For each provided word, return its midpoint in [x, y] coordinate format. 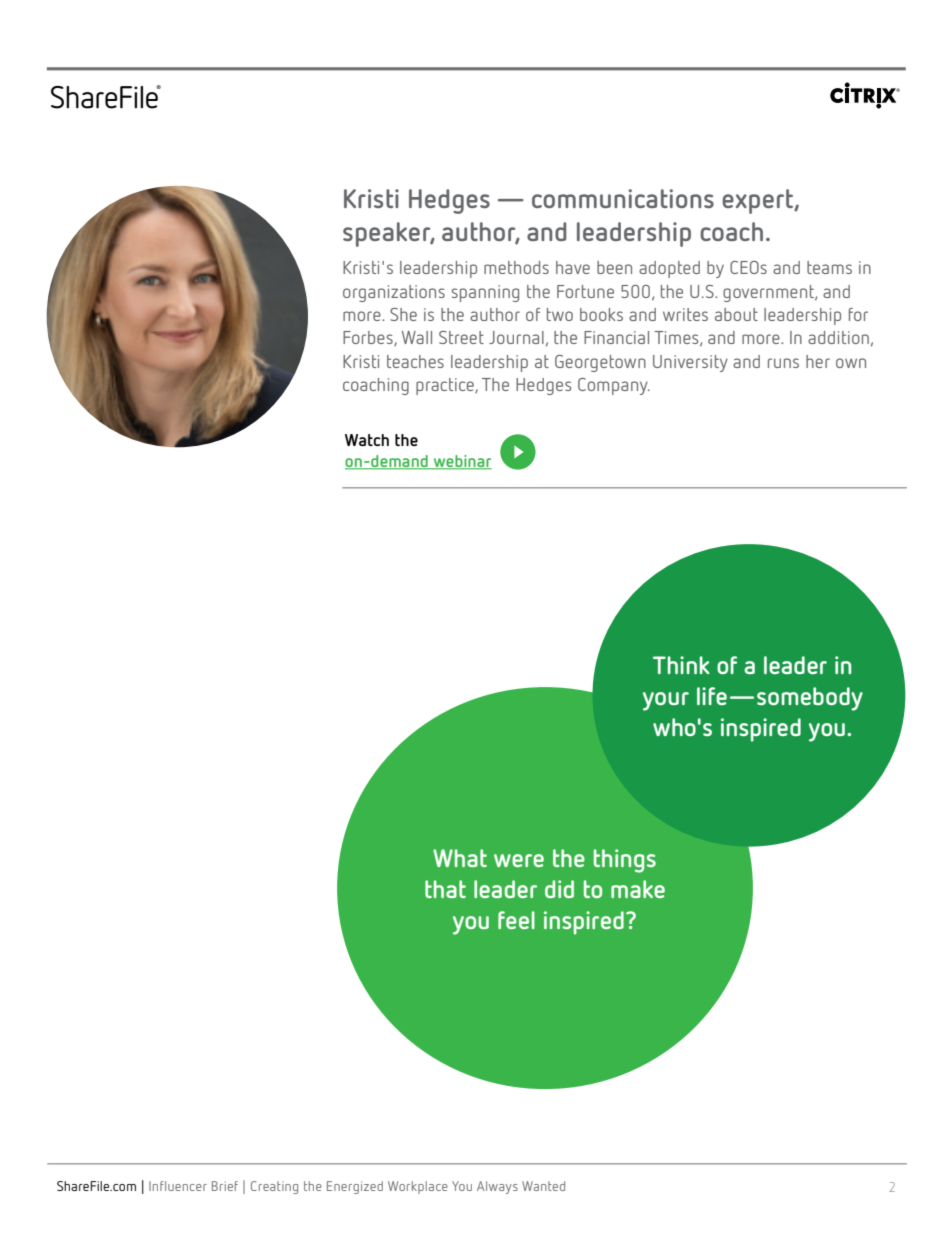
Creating [274, 1187]
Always [497, 1187]
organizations [394, 293]
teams [829, 267]
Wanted [543, 1186]
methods [516, 267]
